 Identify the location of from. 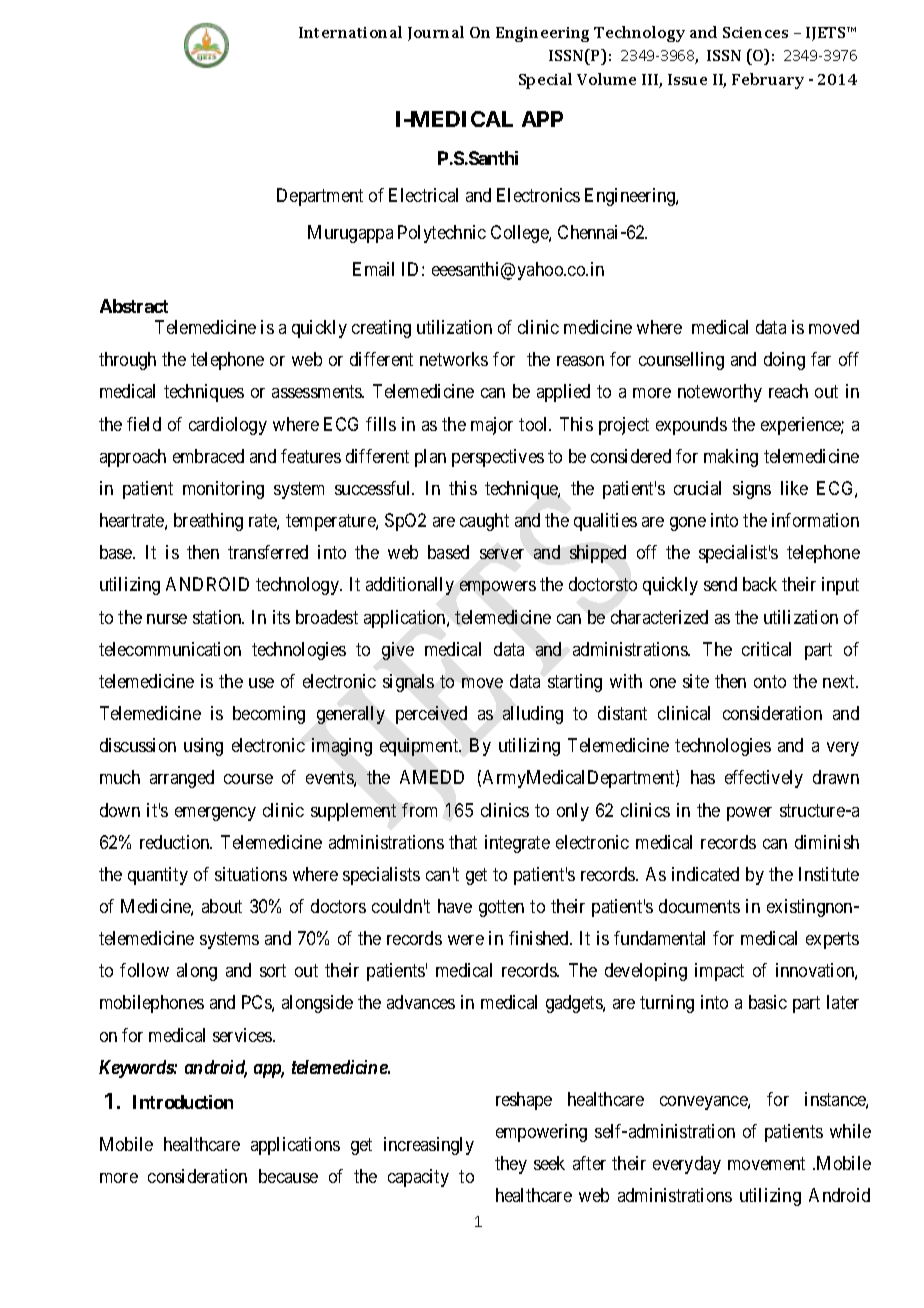
(419, 810).
